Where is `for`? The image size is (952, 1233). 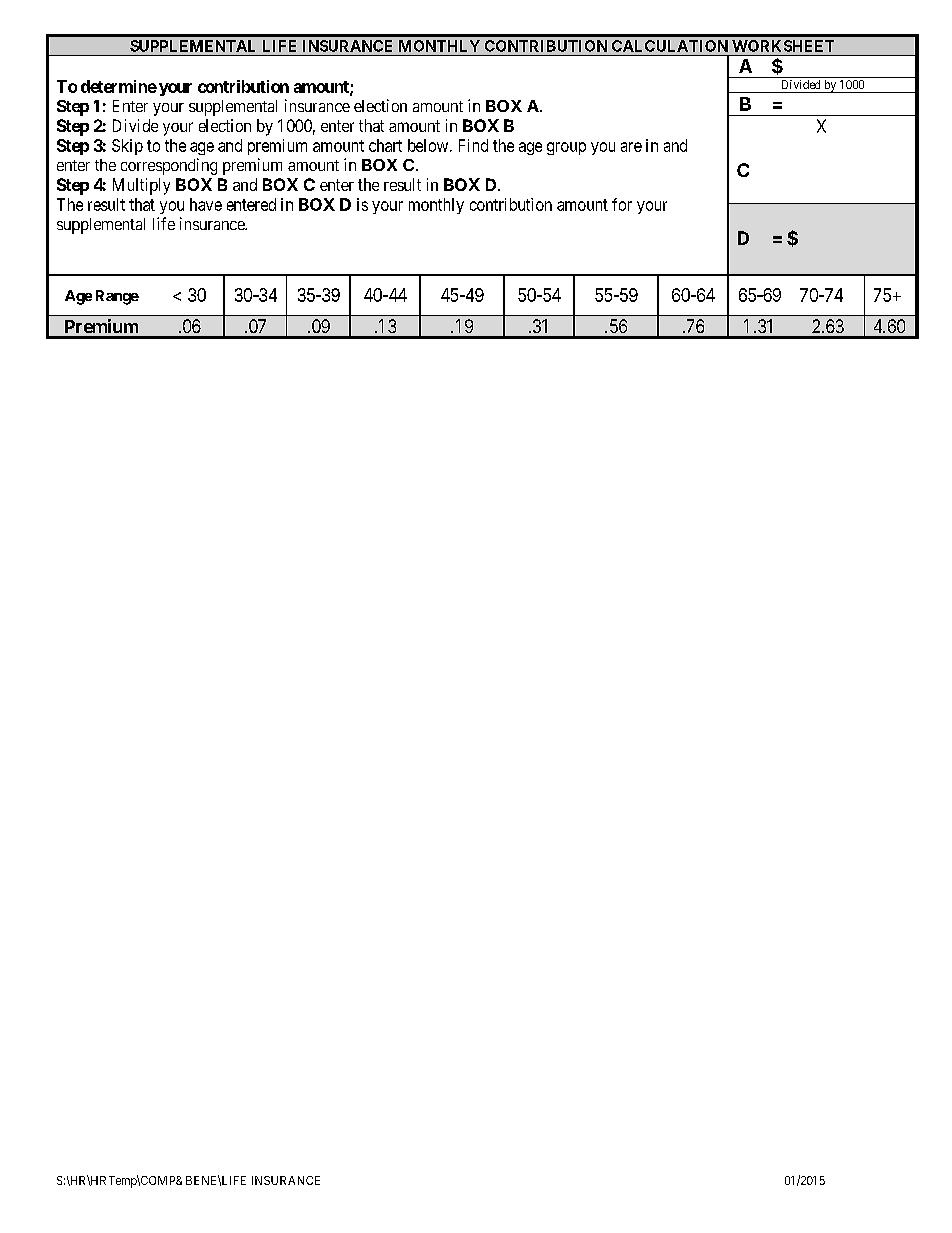 for is located at coordinates (622, 204).
